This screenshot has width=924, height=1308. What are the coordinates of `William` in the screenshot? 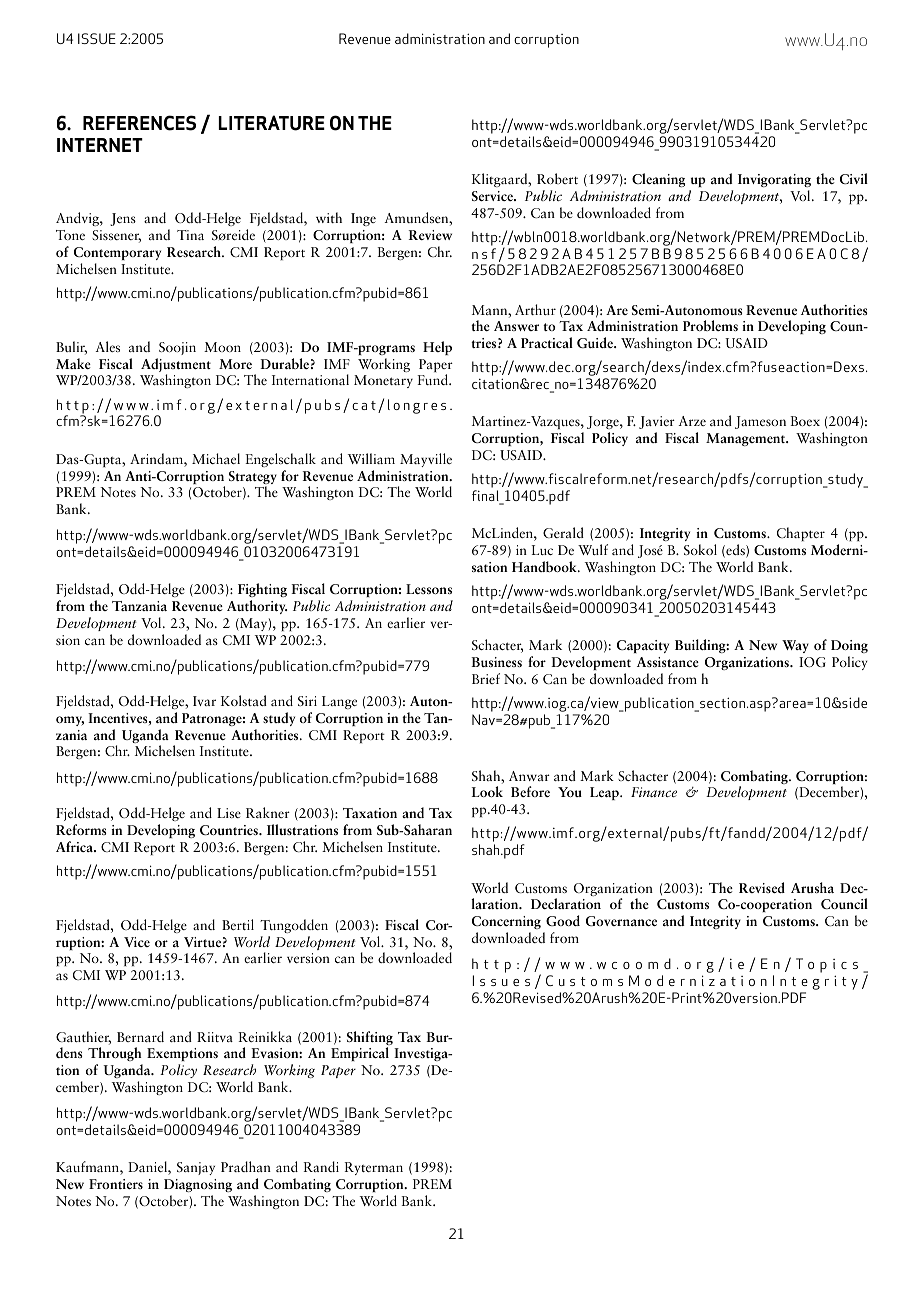 It's located at (371, 458).
